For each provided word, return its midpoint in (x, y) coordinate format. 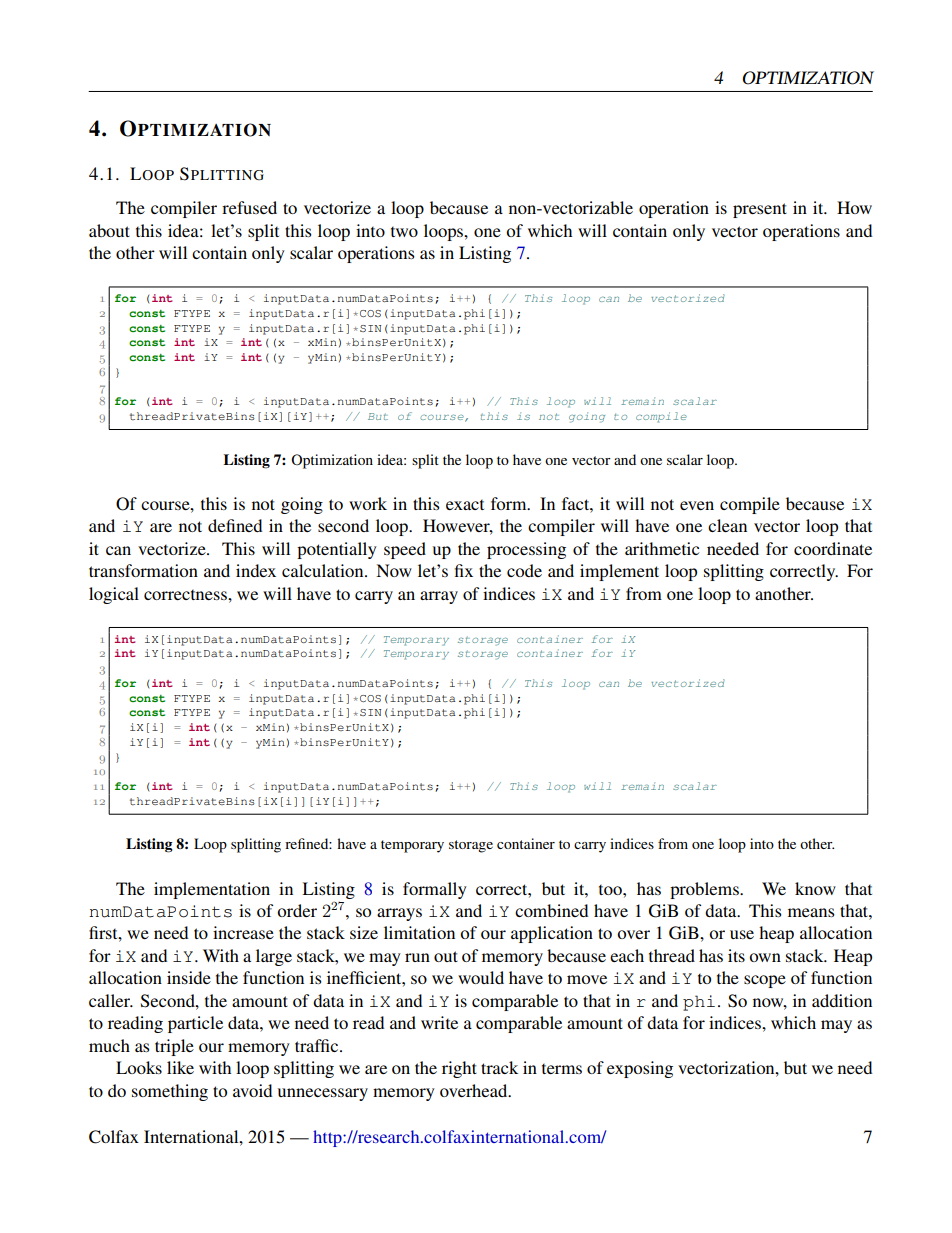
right (459, 1069)
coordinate (833, 548)
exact (465, 505)
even (697, 505)
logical (114, 595)
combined (551, 910)
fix (464, 570)
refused (249, 207)
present (760, 210)
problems (705, 890)
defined (235, 525)
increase (243, 932)
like (180, 1067)
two (404, 232)
